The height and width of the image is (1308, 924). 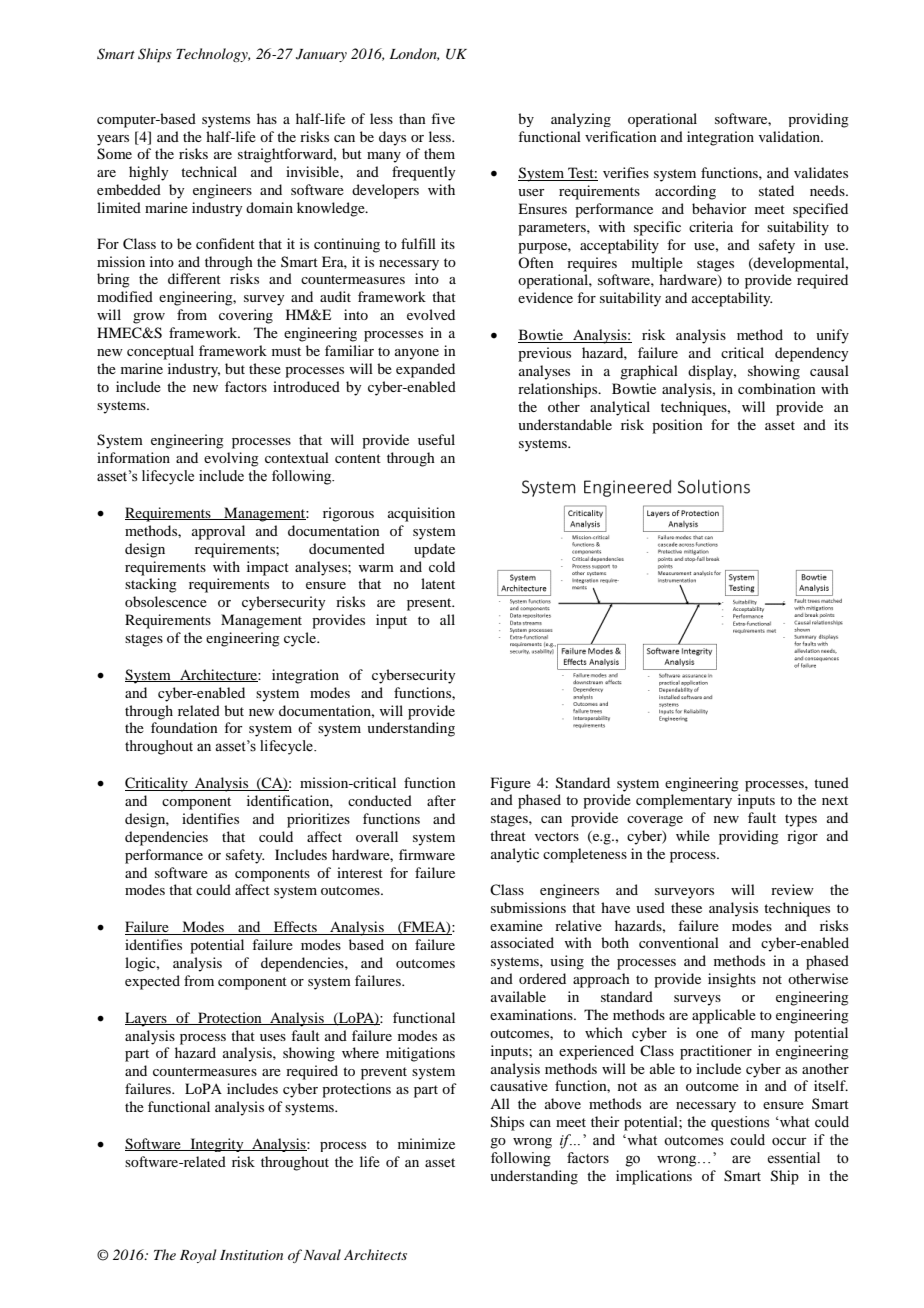 I want to click on obsolescence, so click(x=166, y=601).
